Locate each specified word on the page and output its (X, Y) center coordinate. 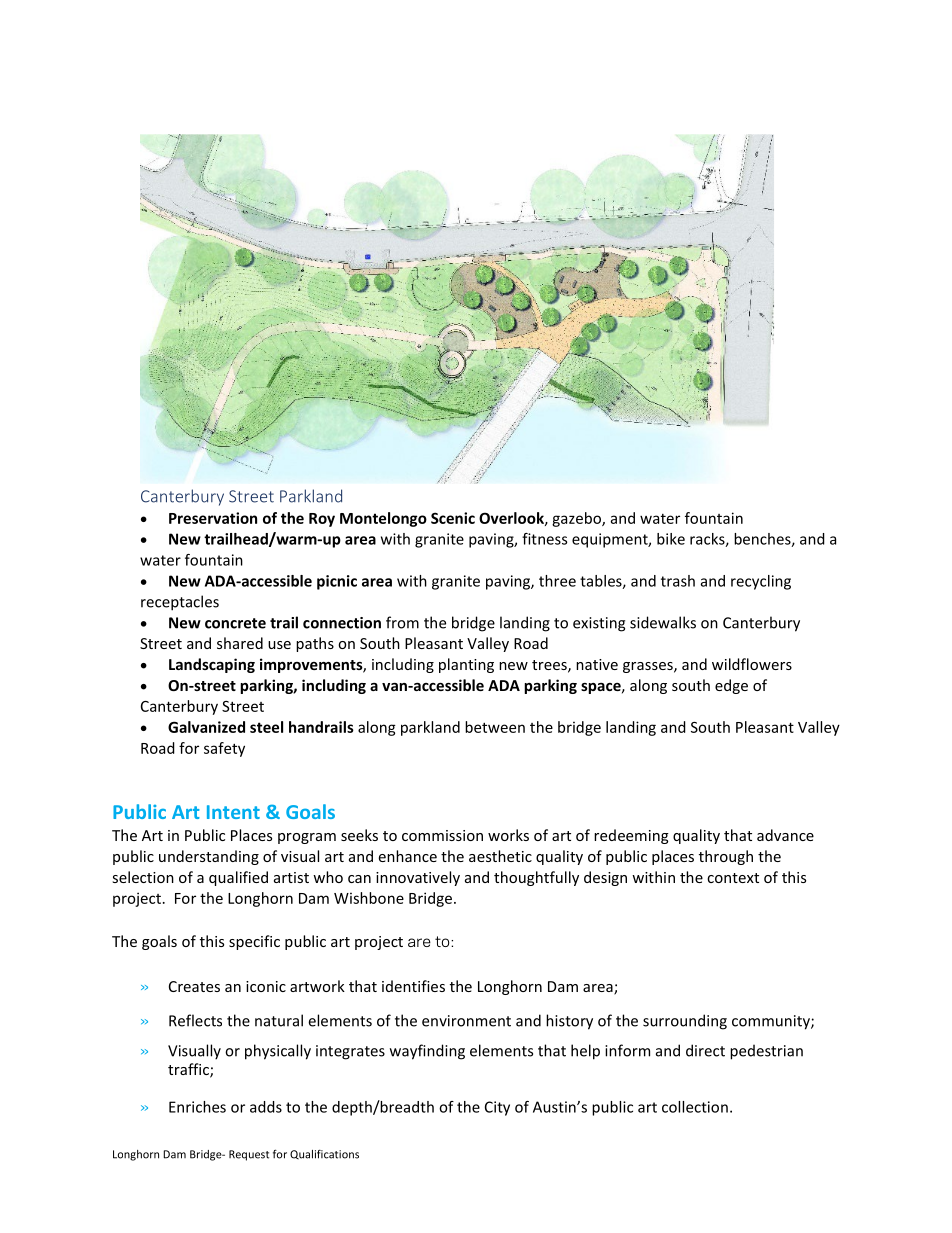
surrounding (685, 1022)
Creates (194, 986)
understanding (209, 857)
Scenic (453, 518)
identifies (413, 986)
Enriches (197, 1107)
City (497, 1108)
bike (671, 539)
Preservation (213, 518)
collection (695, 1107)
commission (442, 835)
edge (731, 686)
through (726, 857)
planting (466, 665)
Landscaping (212, 665)
